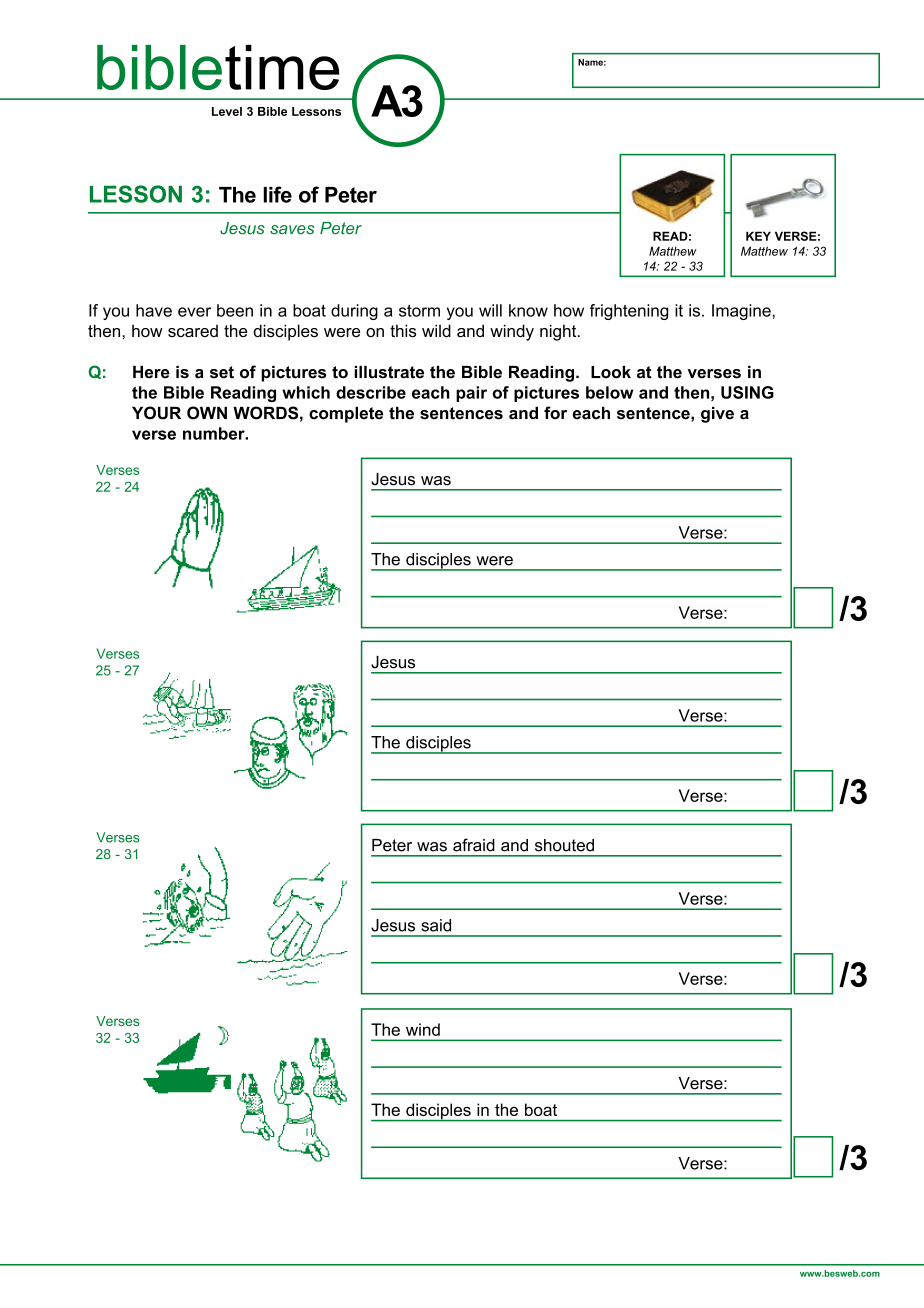  I want to click on KEY, so click(758, 236).
